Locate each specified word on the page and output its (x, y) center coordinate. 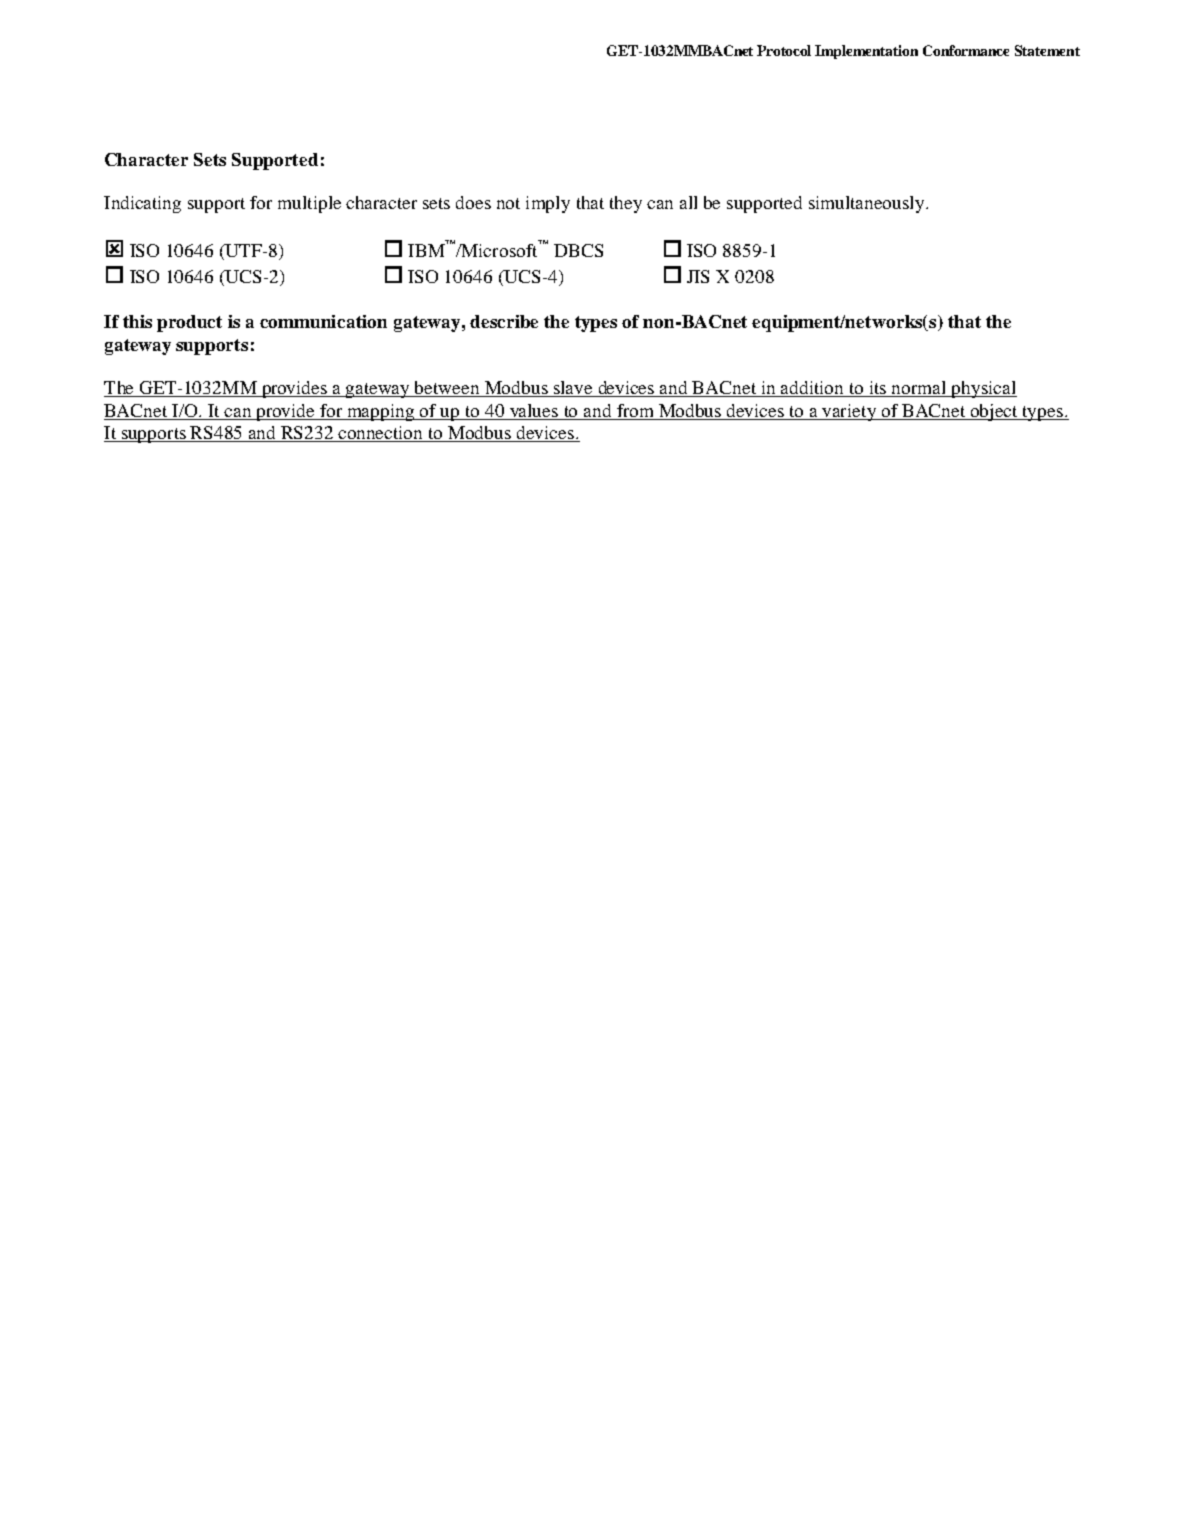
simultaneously (868, 204)
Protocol (784, 50)
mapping (381, 412)
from (635, 410)
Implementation (866, 52)
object (995, 412)
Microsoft (498, 250)
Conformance (966, 50)
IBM (426, 250)
